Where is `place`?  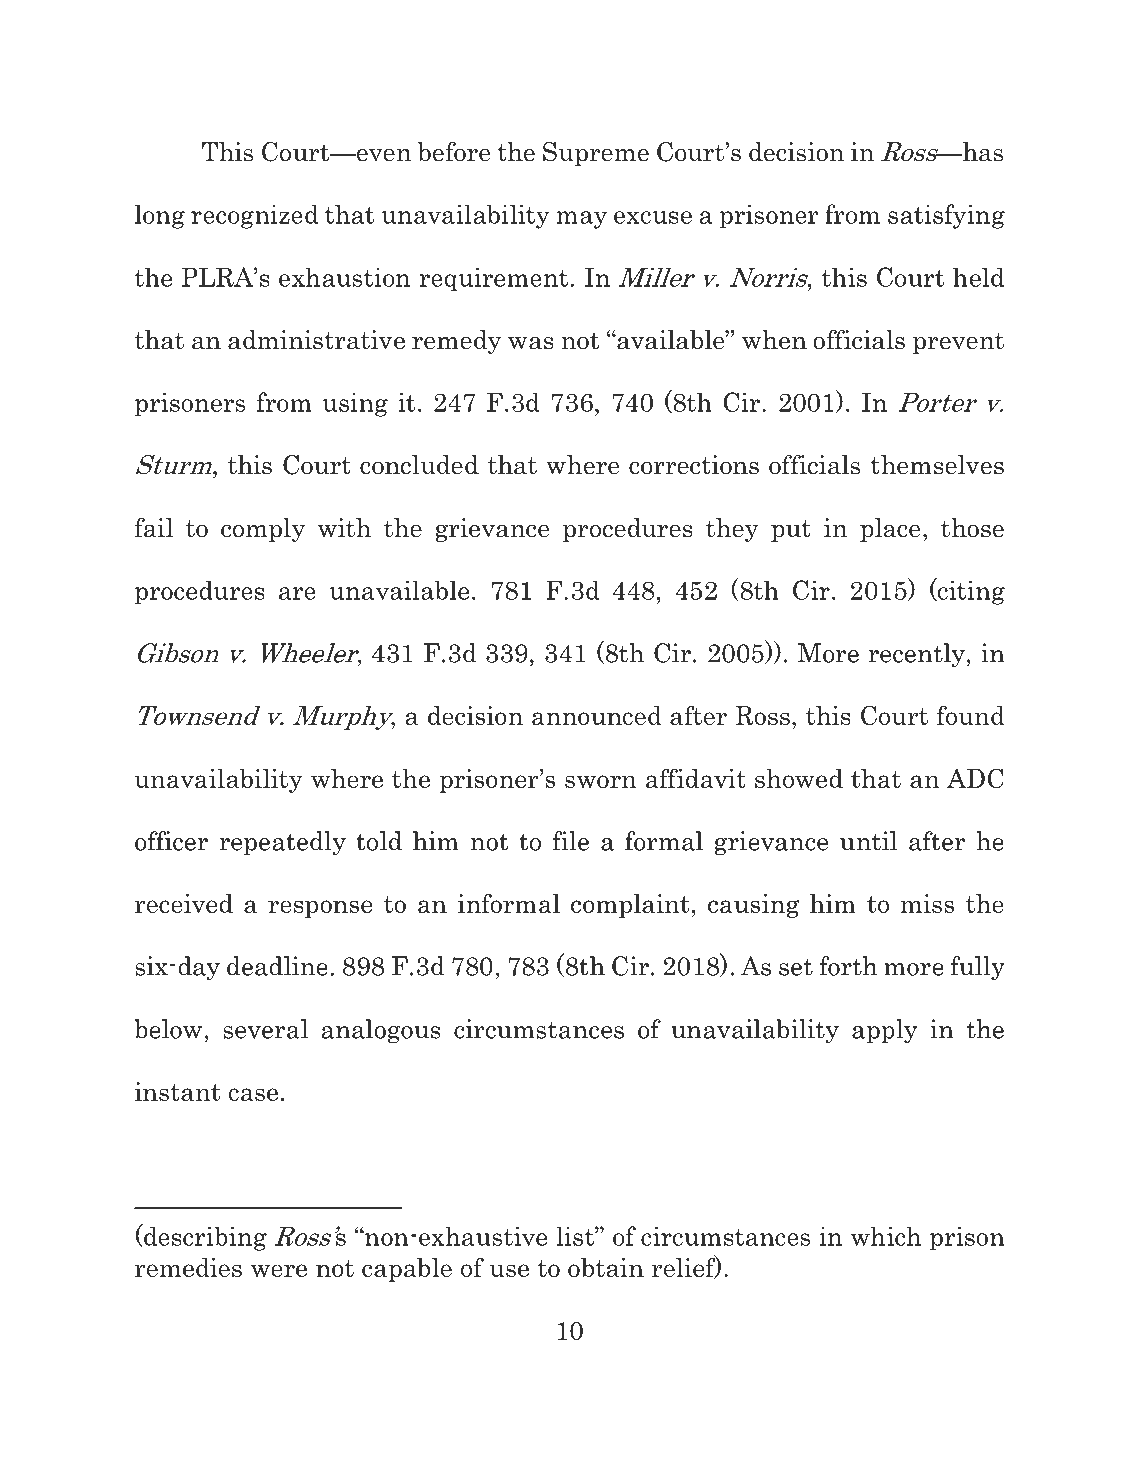
place is located at coordinates (890, 530).
